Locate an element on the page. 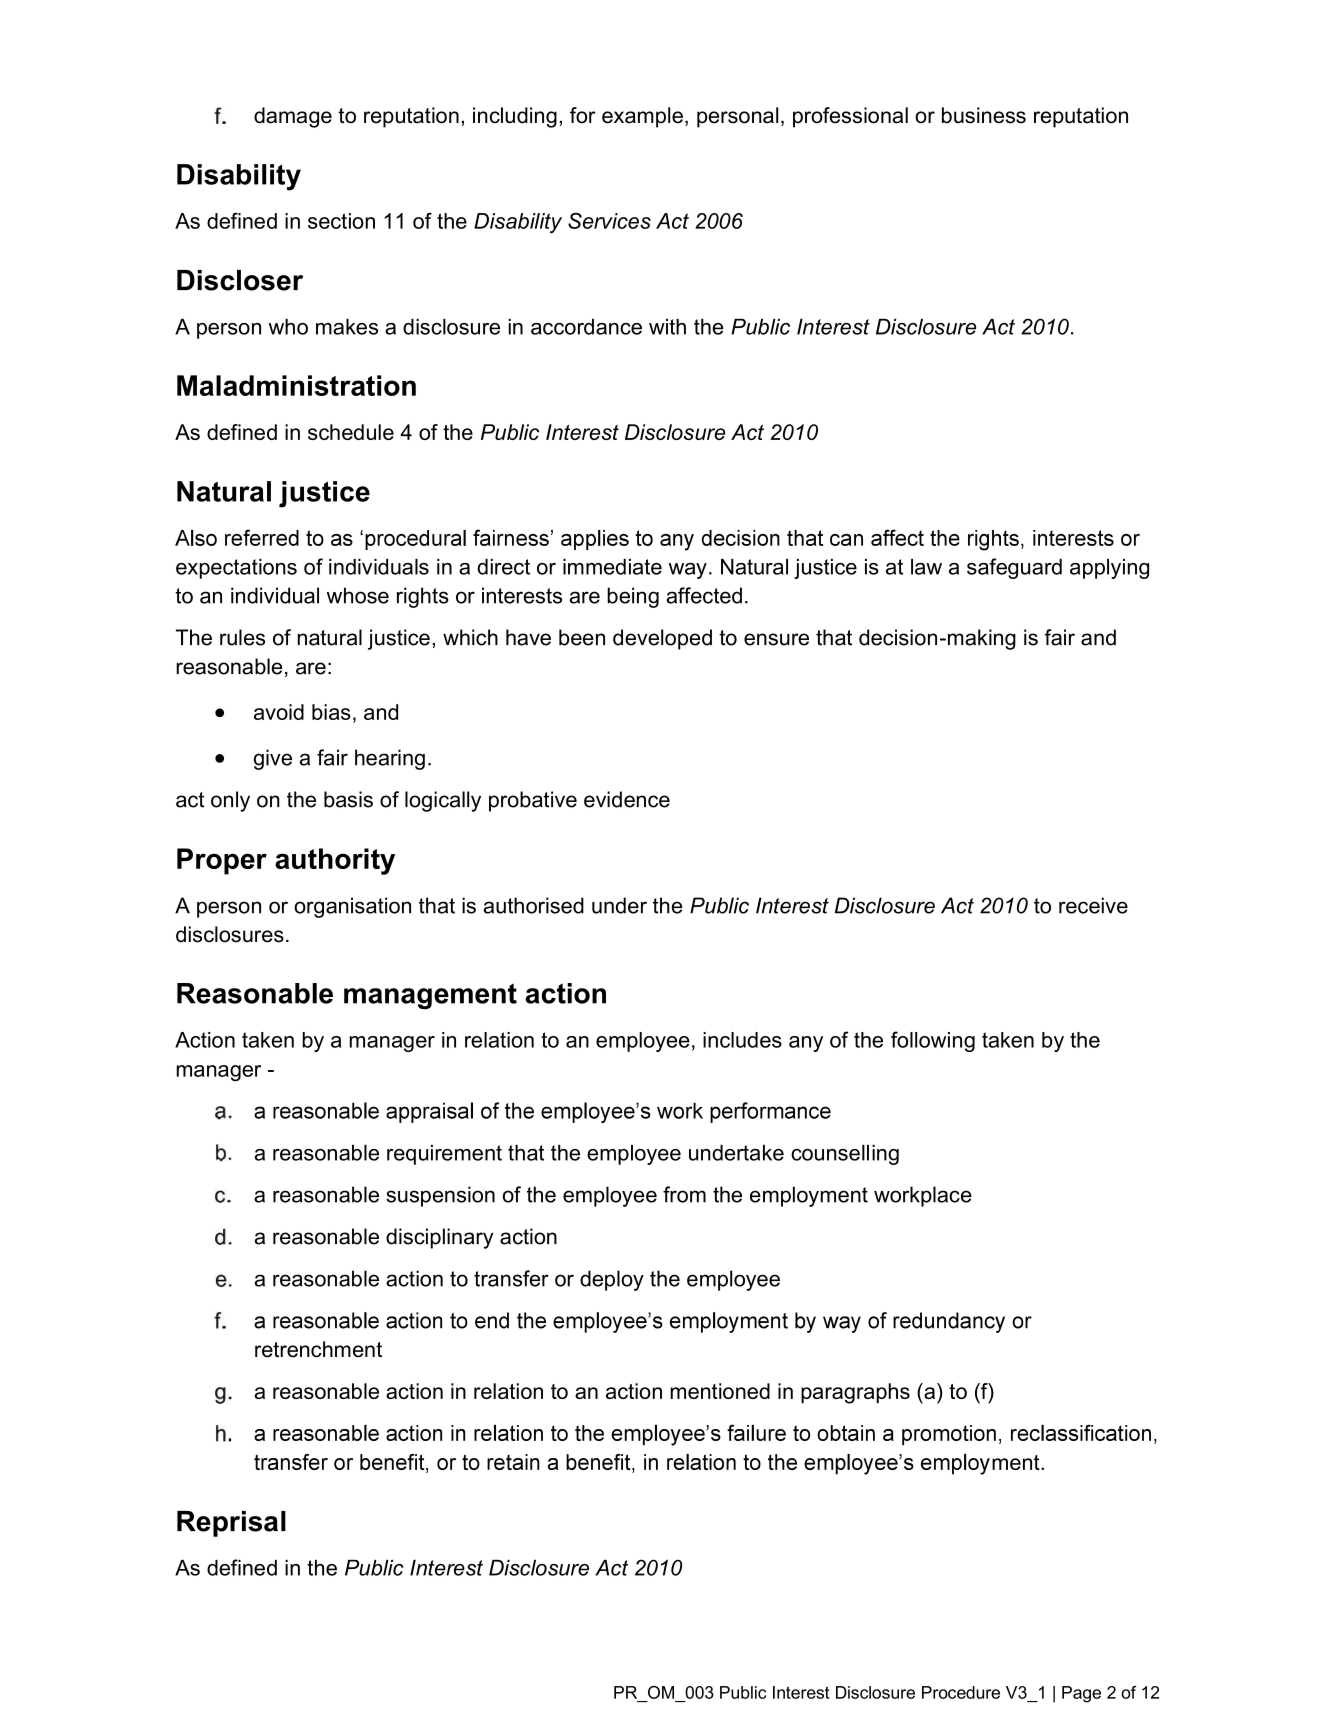  example is located at coordinates (642, 117).
